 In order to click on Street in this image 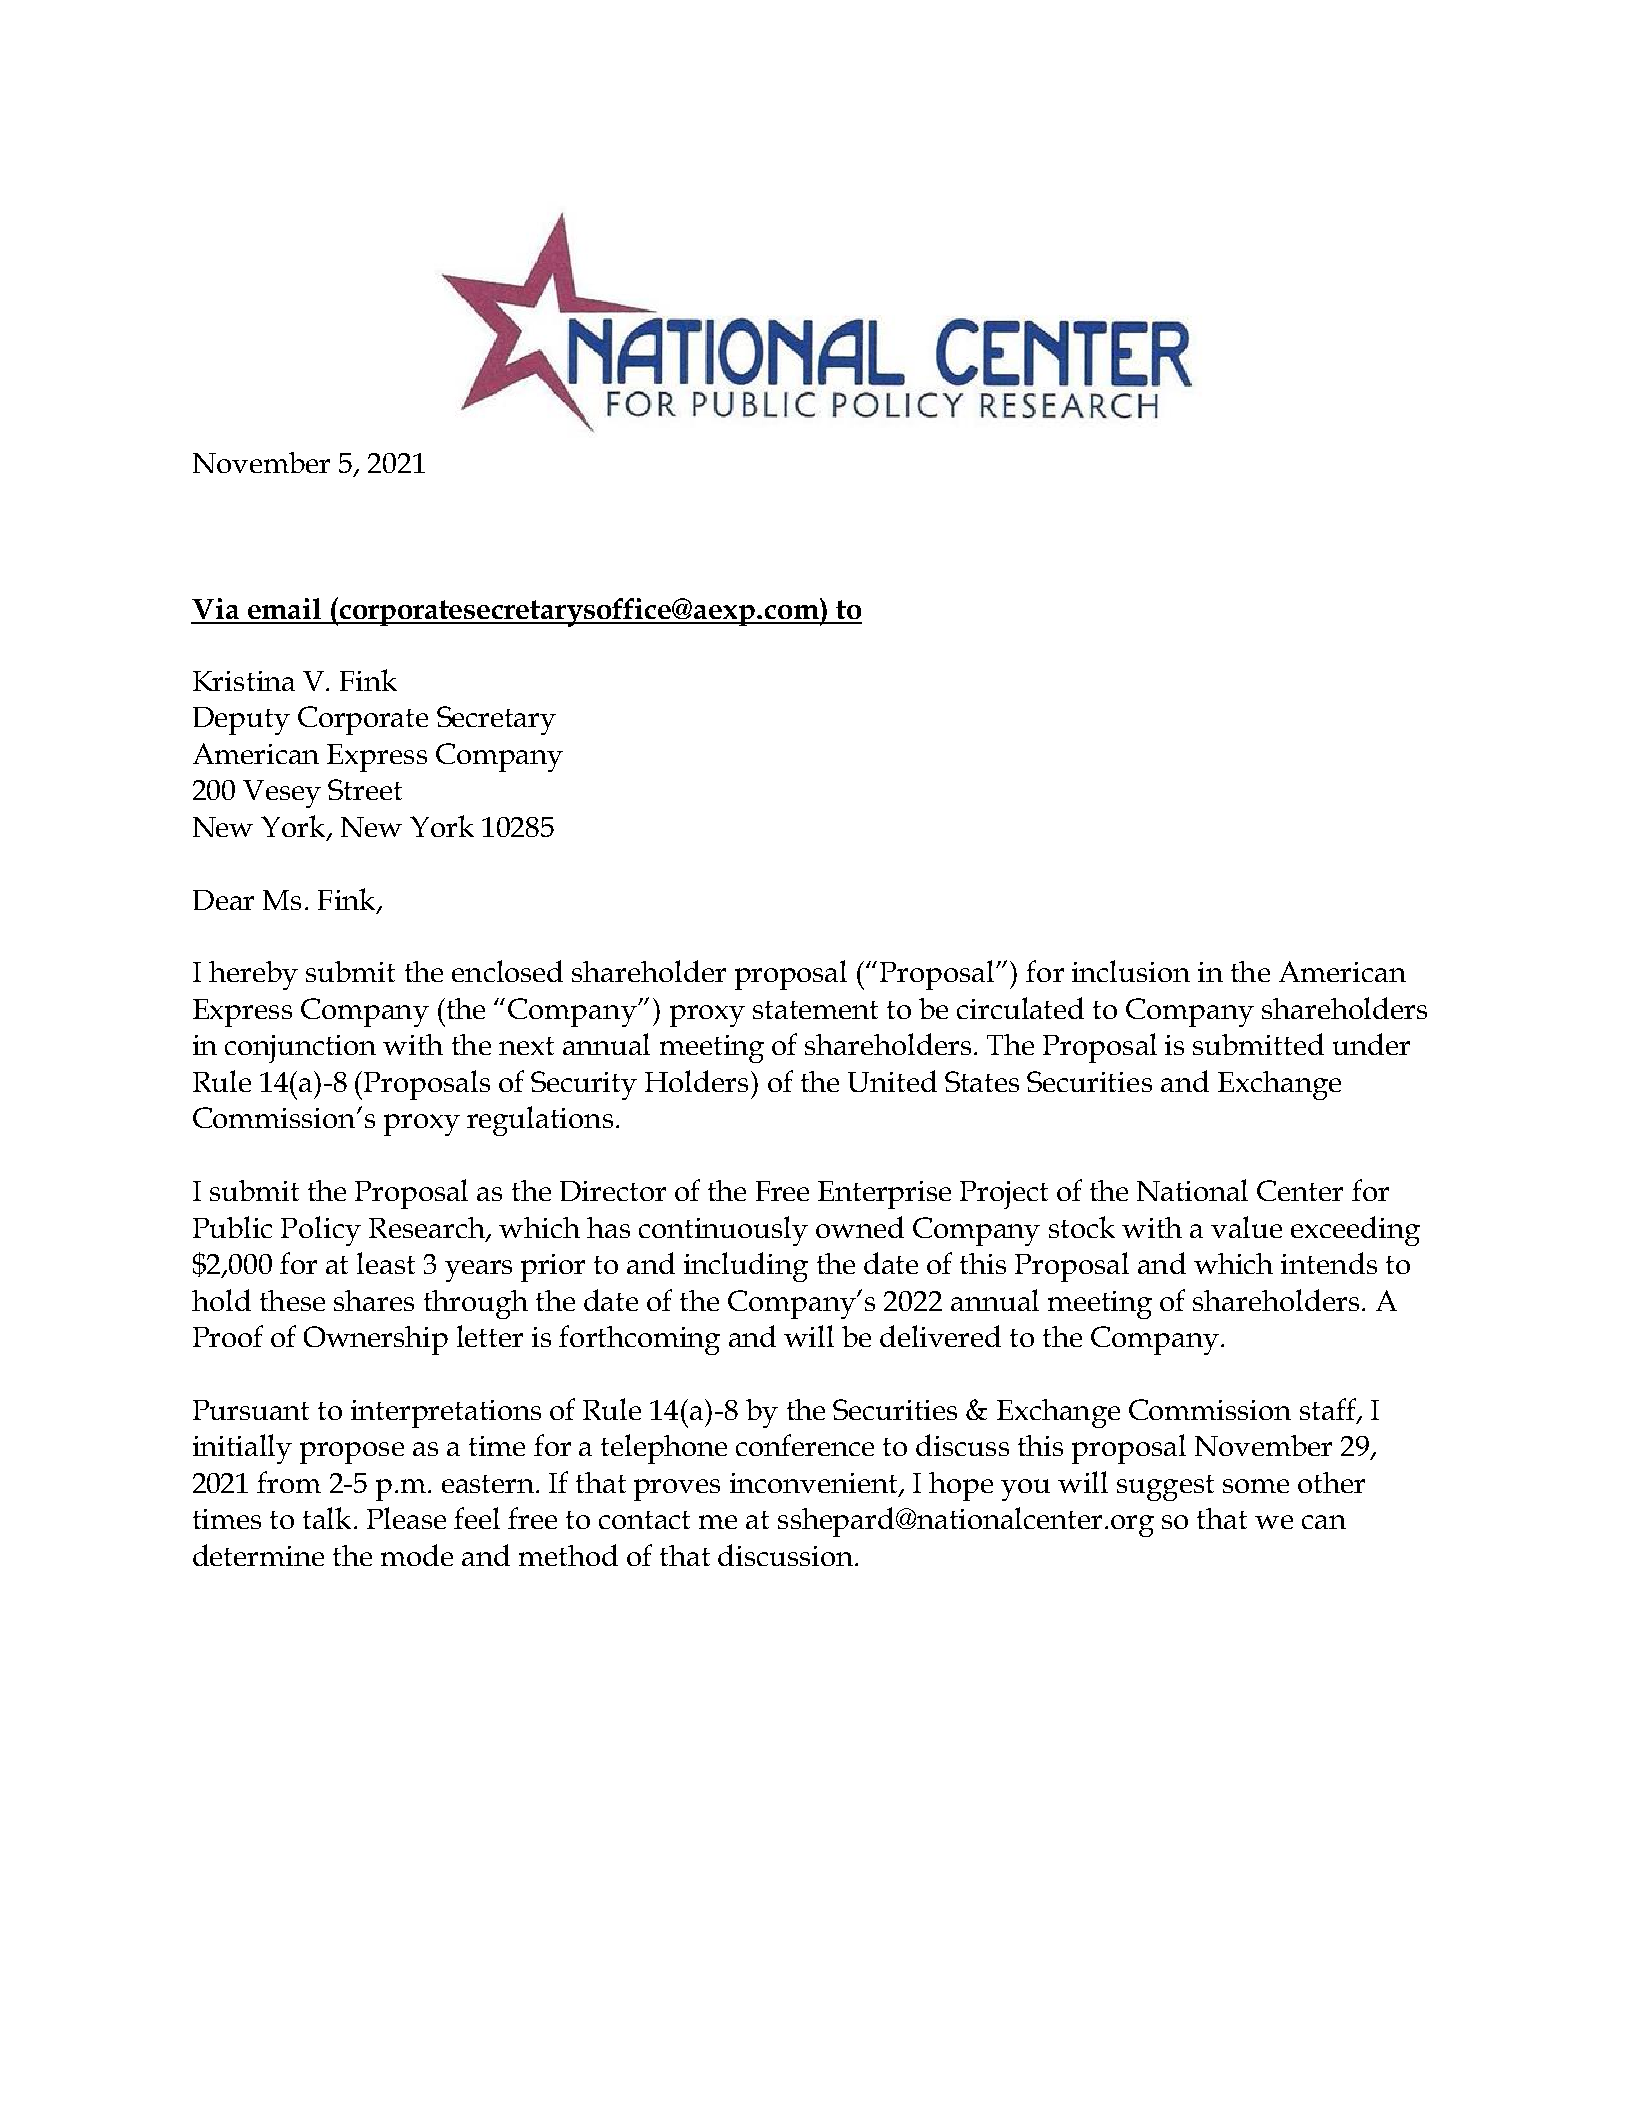, I will do `click(365, 789)`.
